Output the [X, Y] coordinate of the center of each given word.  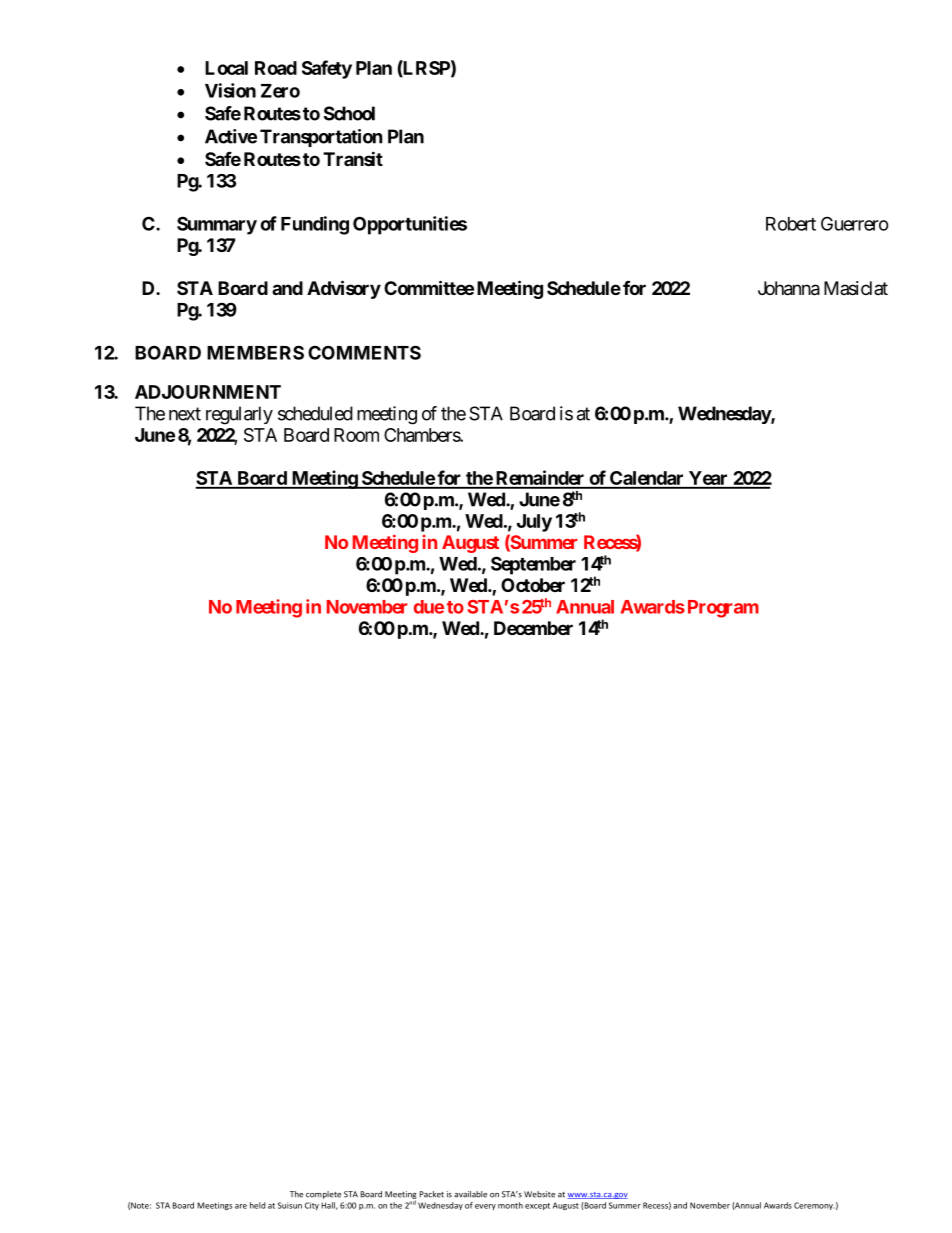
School [349, 113]
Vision [230, 90]
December [533, 628]
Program [723, 609]
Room [356, 435]
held [258, 1205]
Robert [791, 224]
